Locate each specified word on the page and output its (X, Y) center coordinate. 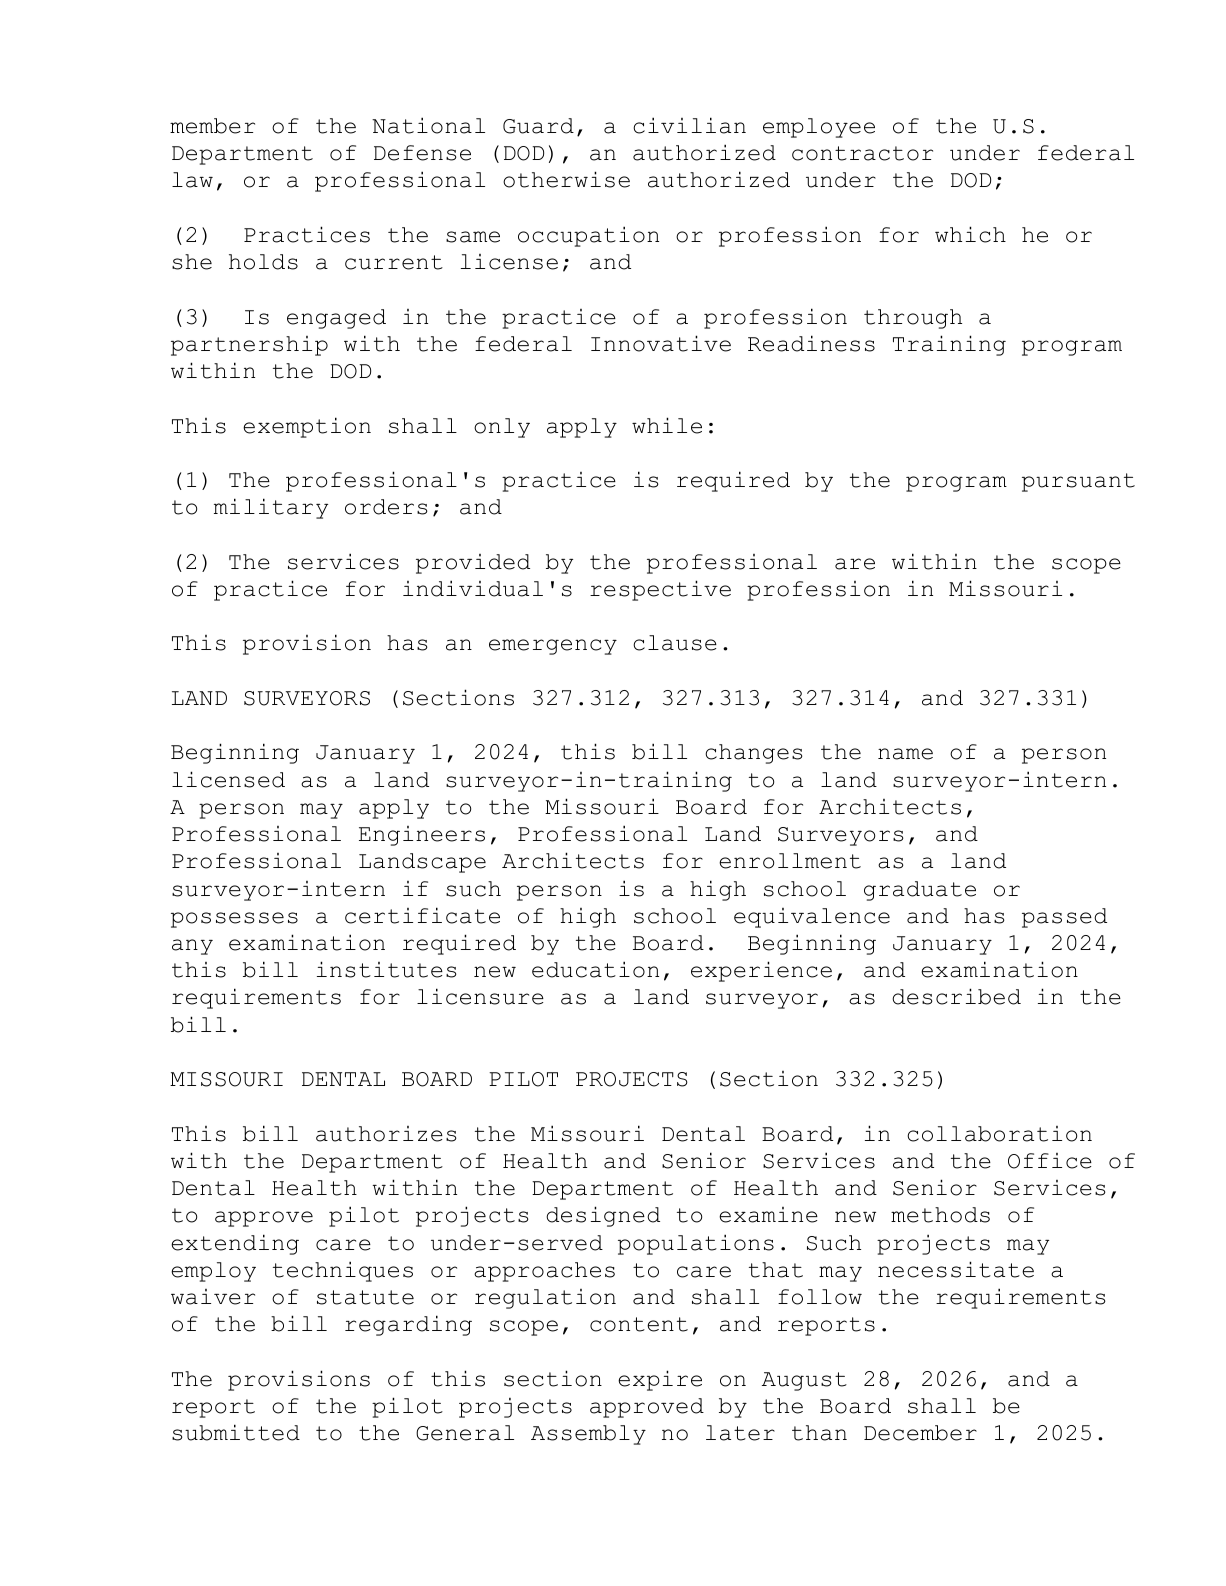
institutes (387, 969)
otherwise (566, 179)
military (271, 508)
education (595, 969)
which (970, 234)
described (956, 996)
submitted (236, 1432)
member (212, 126)
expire (660, 1380)
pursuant (1078, 482)
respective (660, 590)
